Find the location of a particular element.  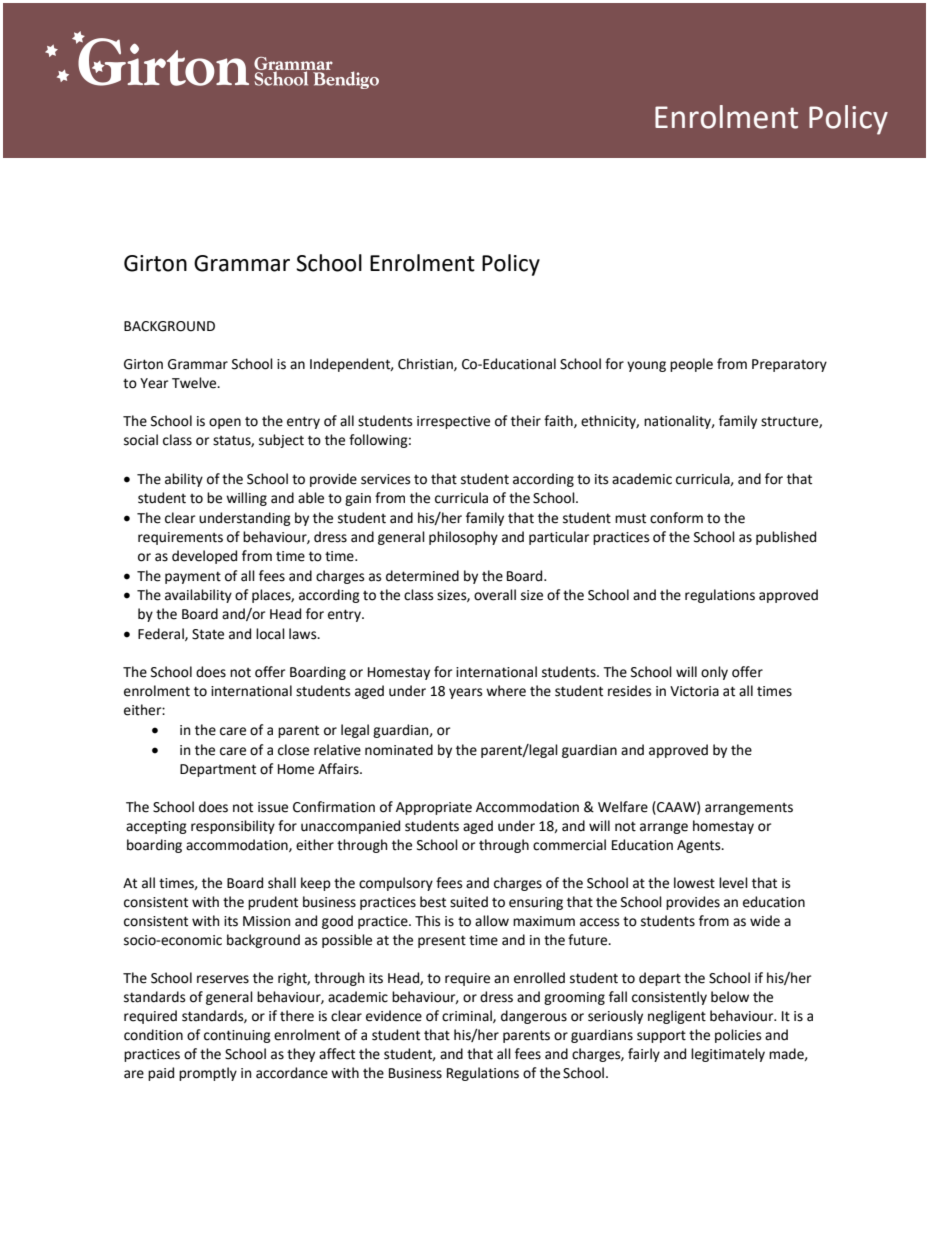

Victoria is located at coordinates (694, 691).
